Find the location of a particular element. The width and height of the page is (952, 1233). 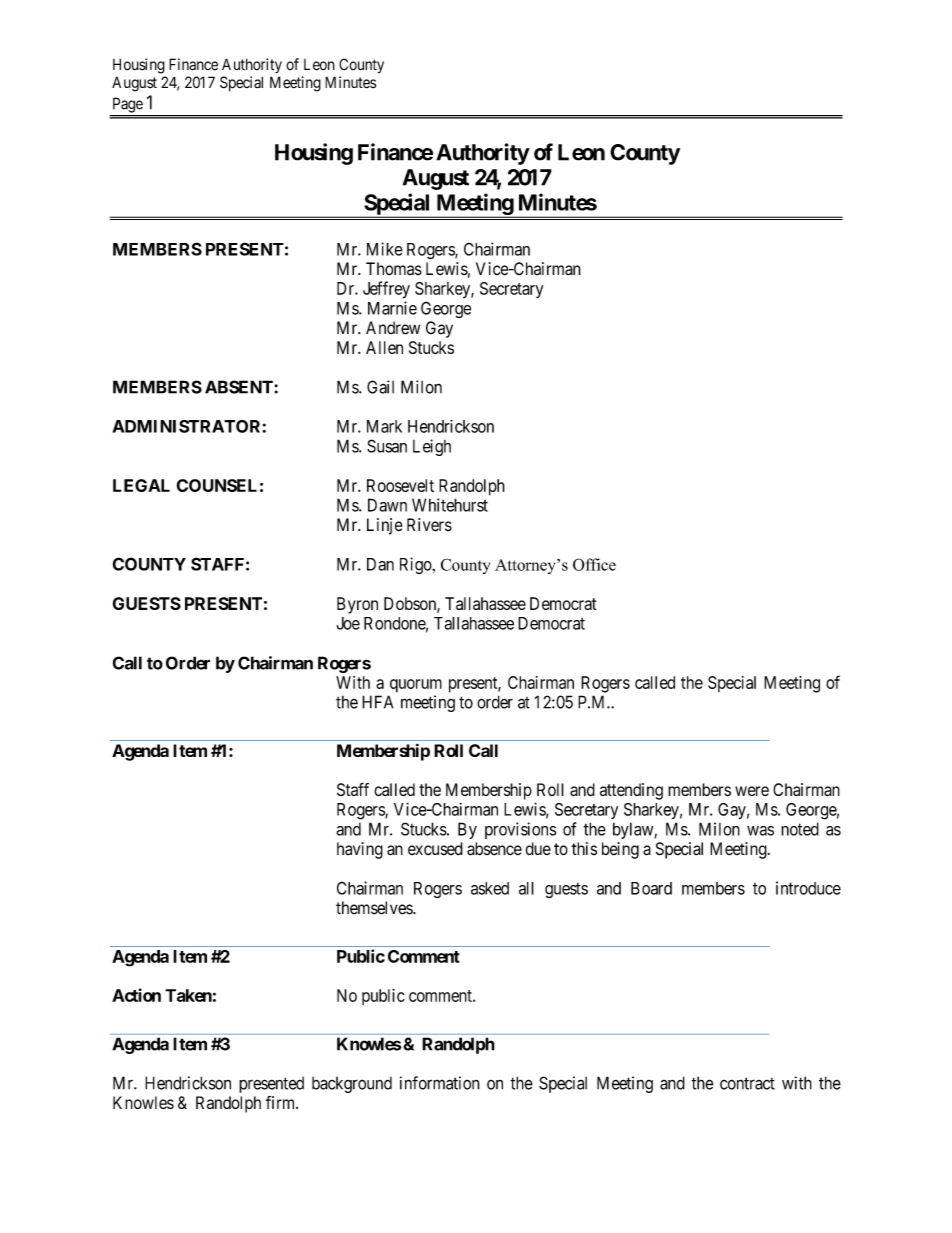

Mike is located at coordinates (385, 249).
